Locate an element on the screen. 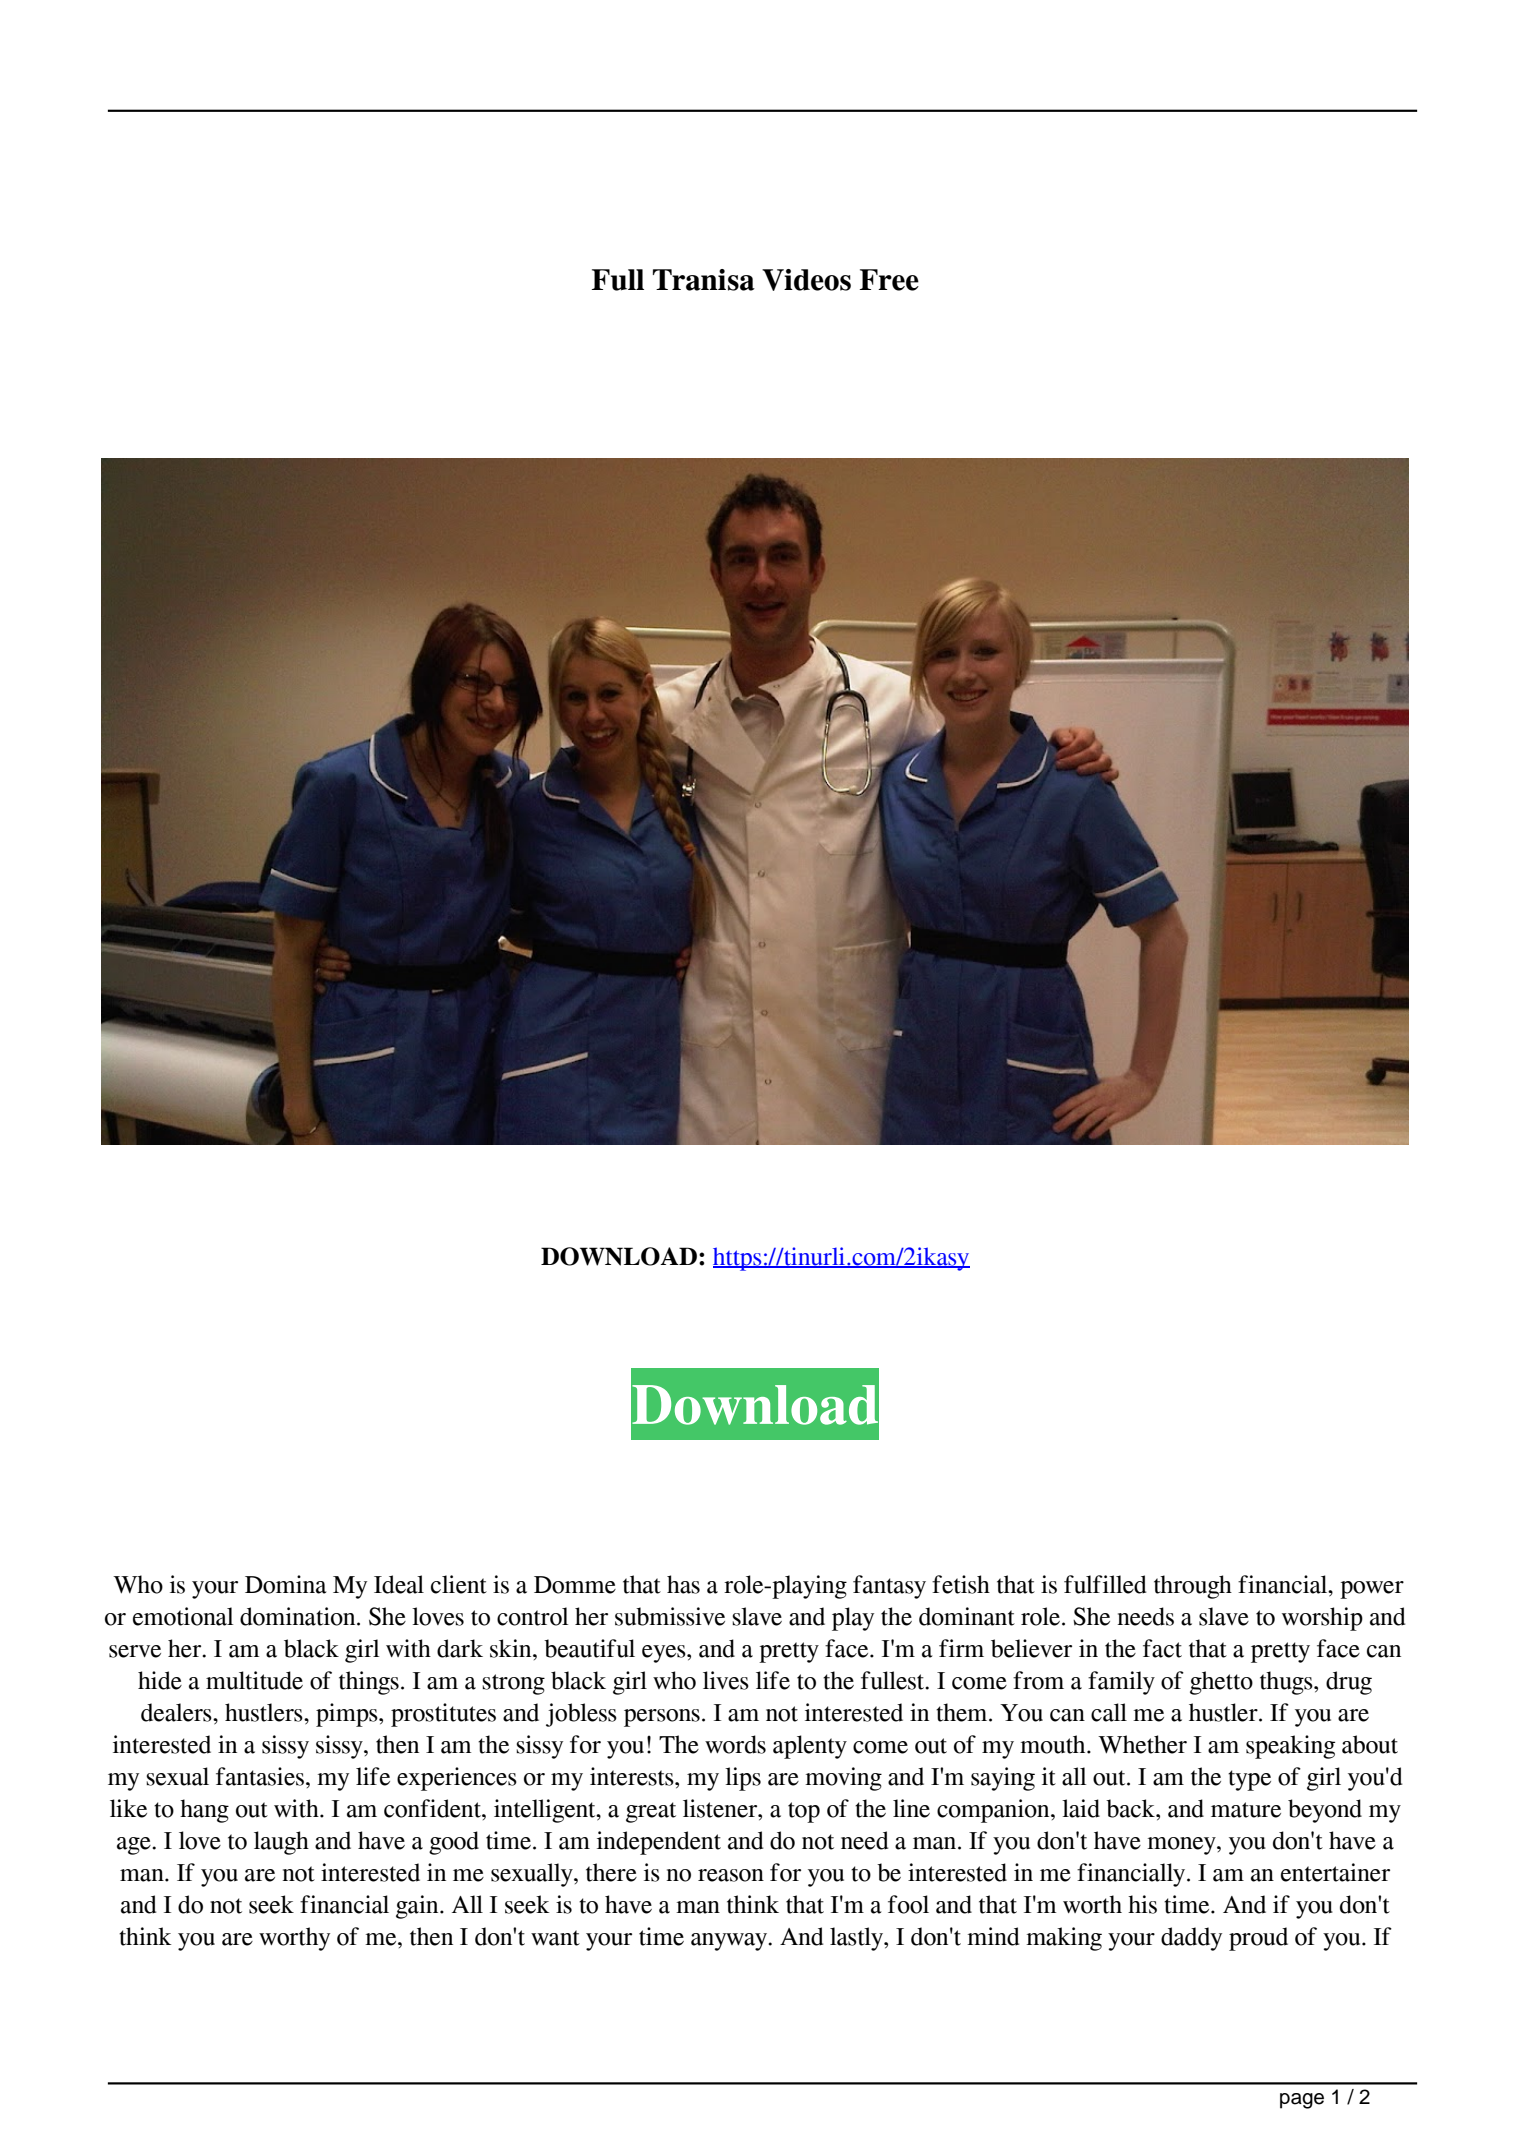  through is located at coordinates (1193, 1587).
